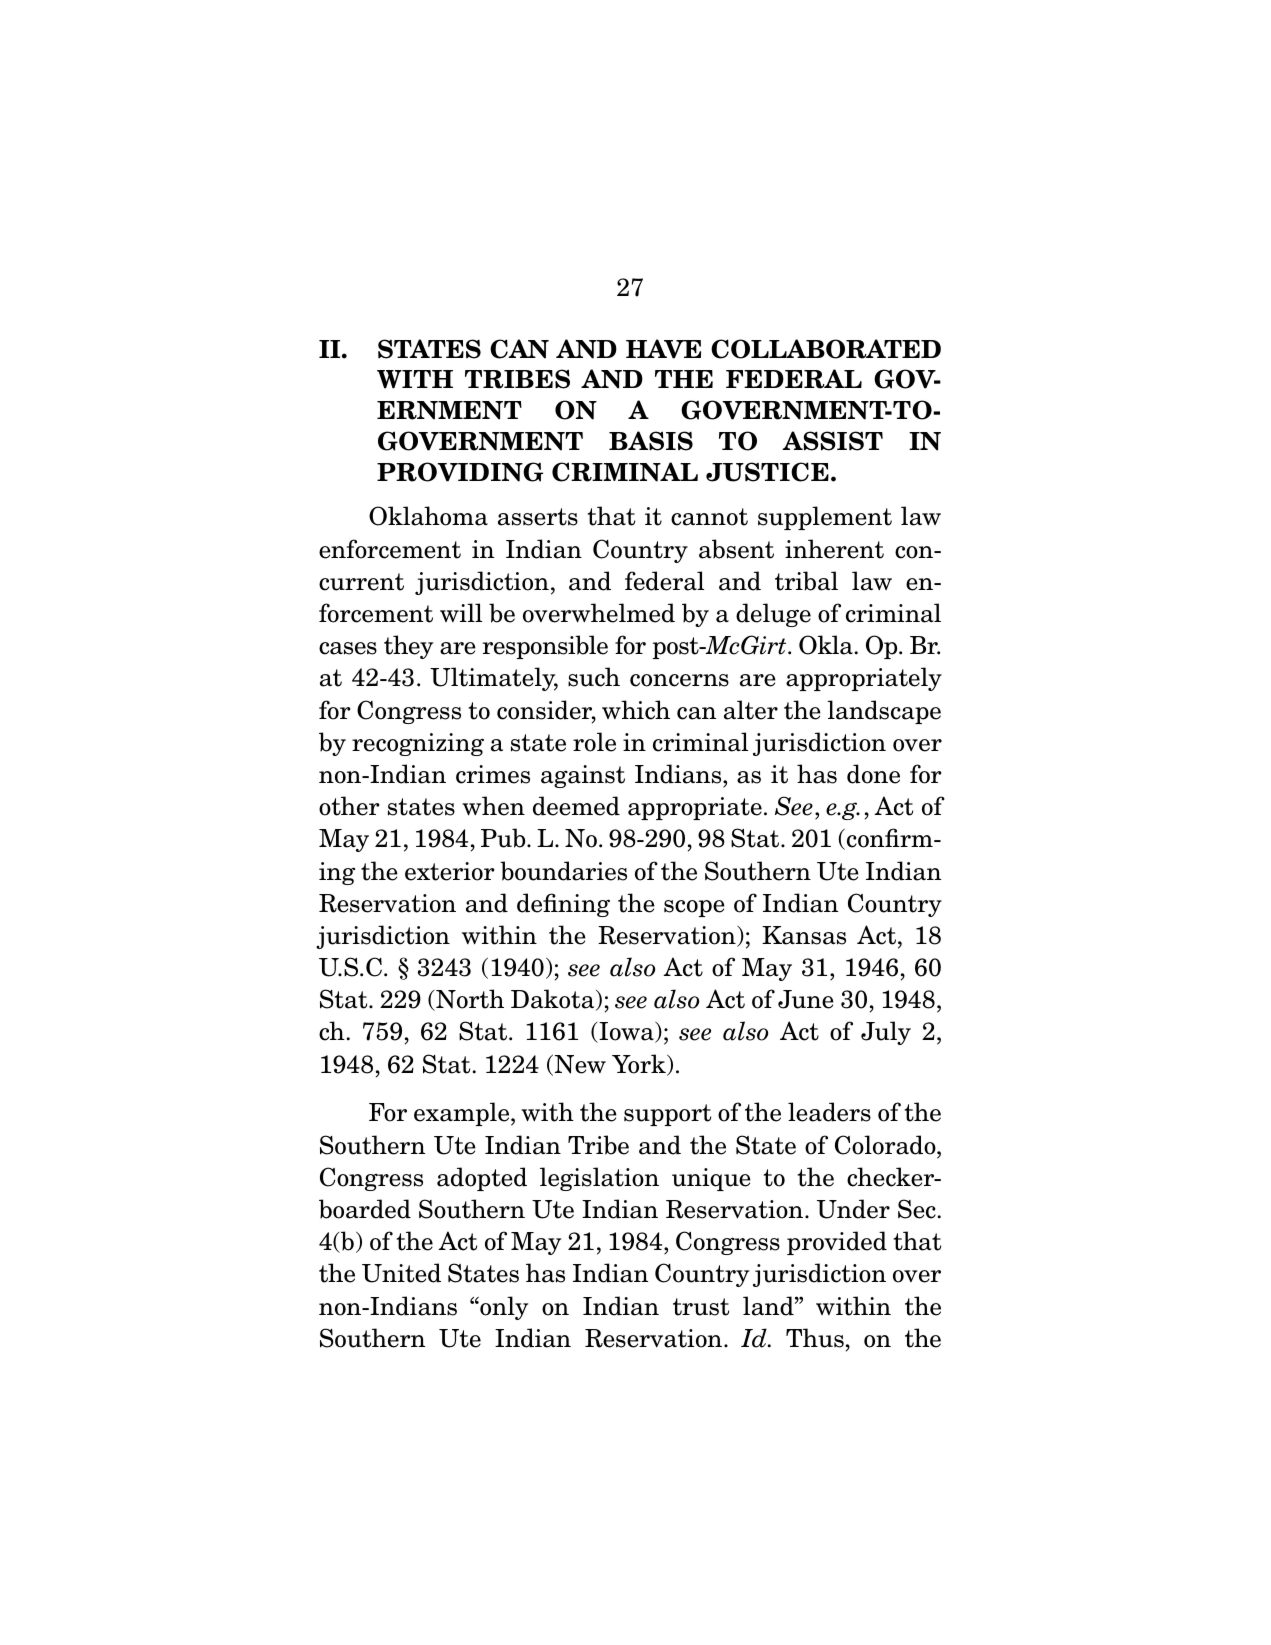  Describe the element at coordinates (829, 1112) in the screenshot. I see `leaders` at that location.
